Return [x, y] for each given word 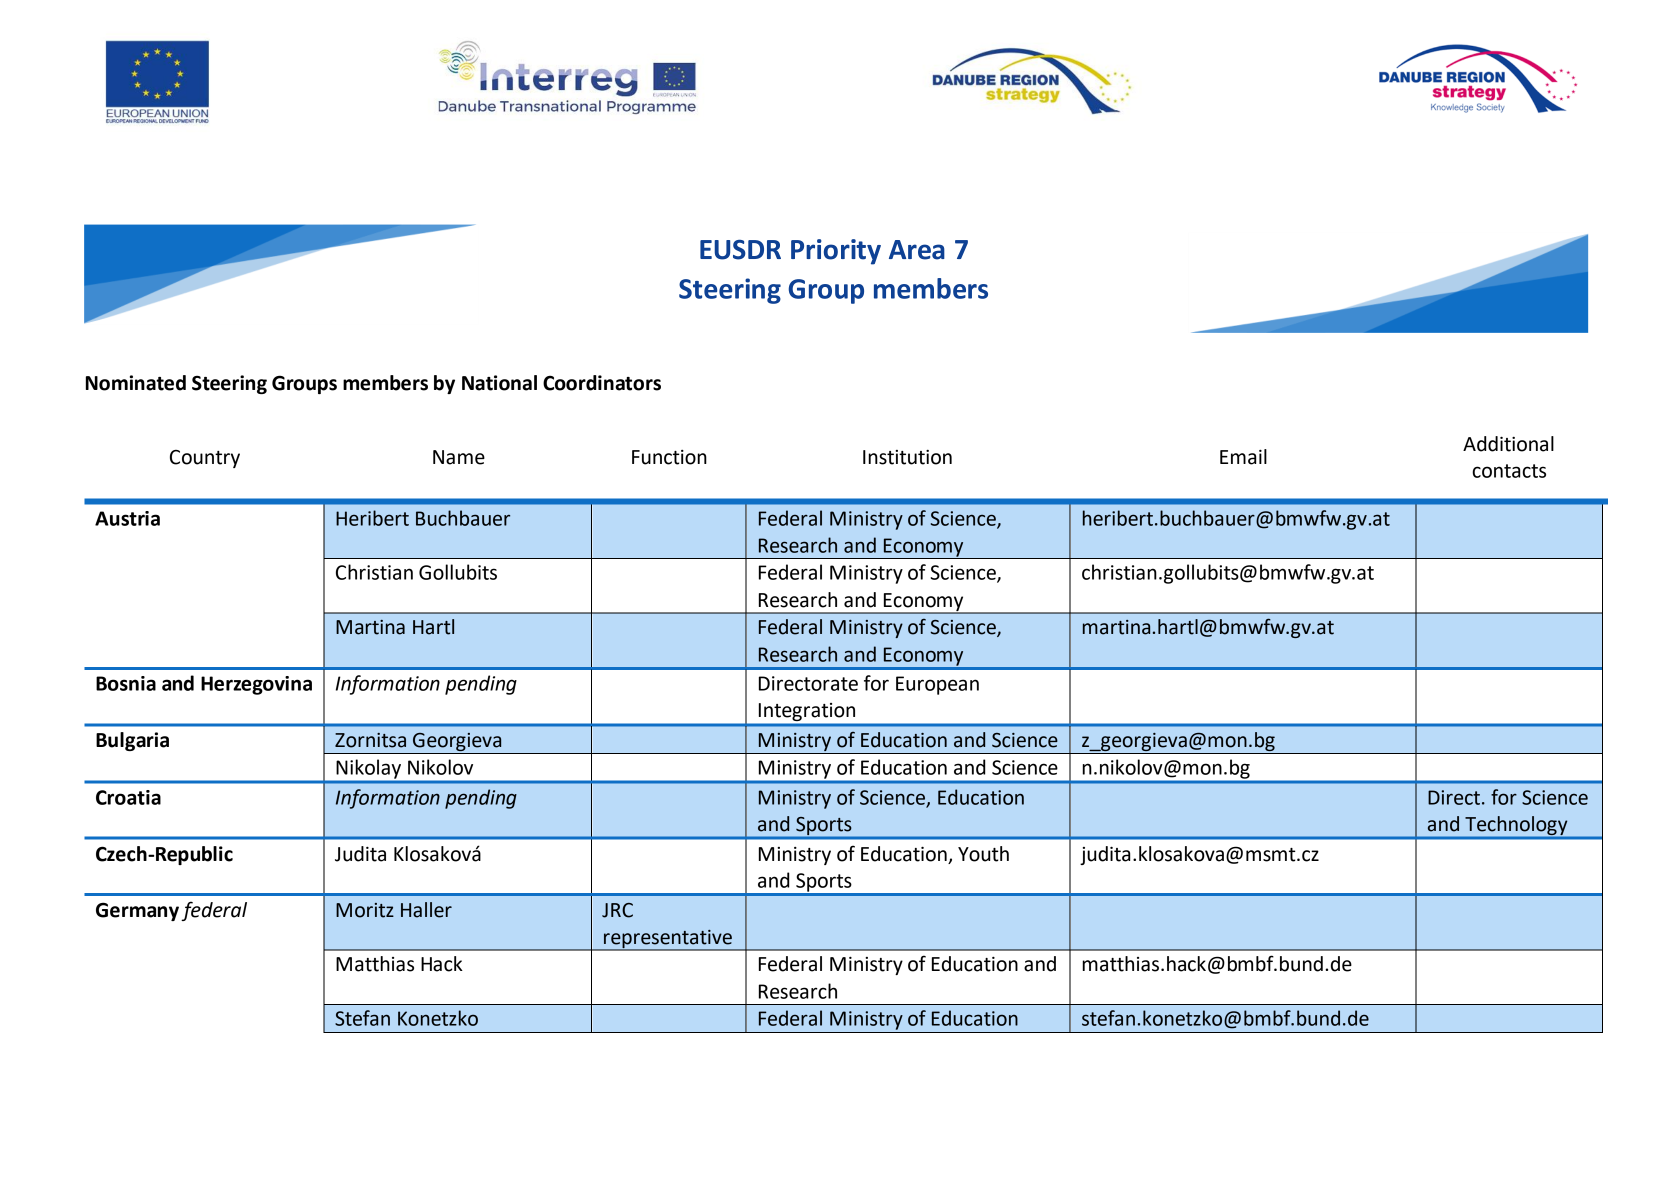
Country [205, 459]
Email [1243, 457]
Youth [983, 854]
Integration [807, 712]
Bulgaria [132, 741]
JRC [617, 910]
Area [917, 250]
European [937, 685]
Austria [127, 518]
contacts [1509, 471]
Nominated [136, 383]
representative [668, 940]
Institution [907, 457]
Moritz [365, 910]
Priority [836, 252]
